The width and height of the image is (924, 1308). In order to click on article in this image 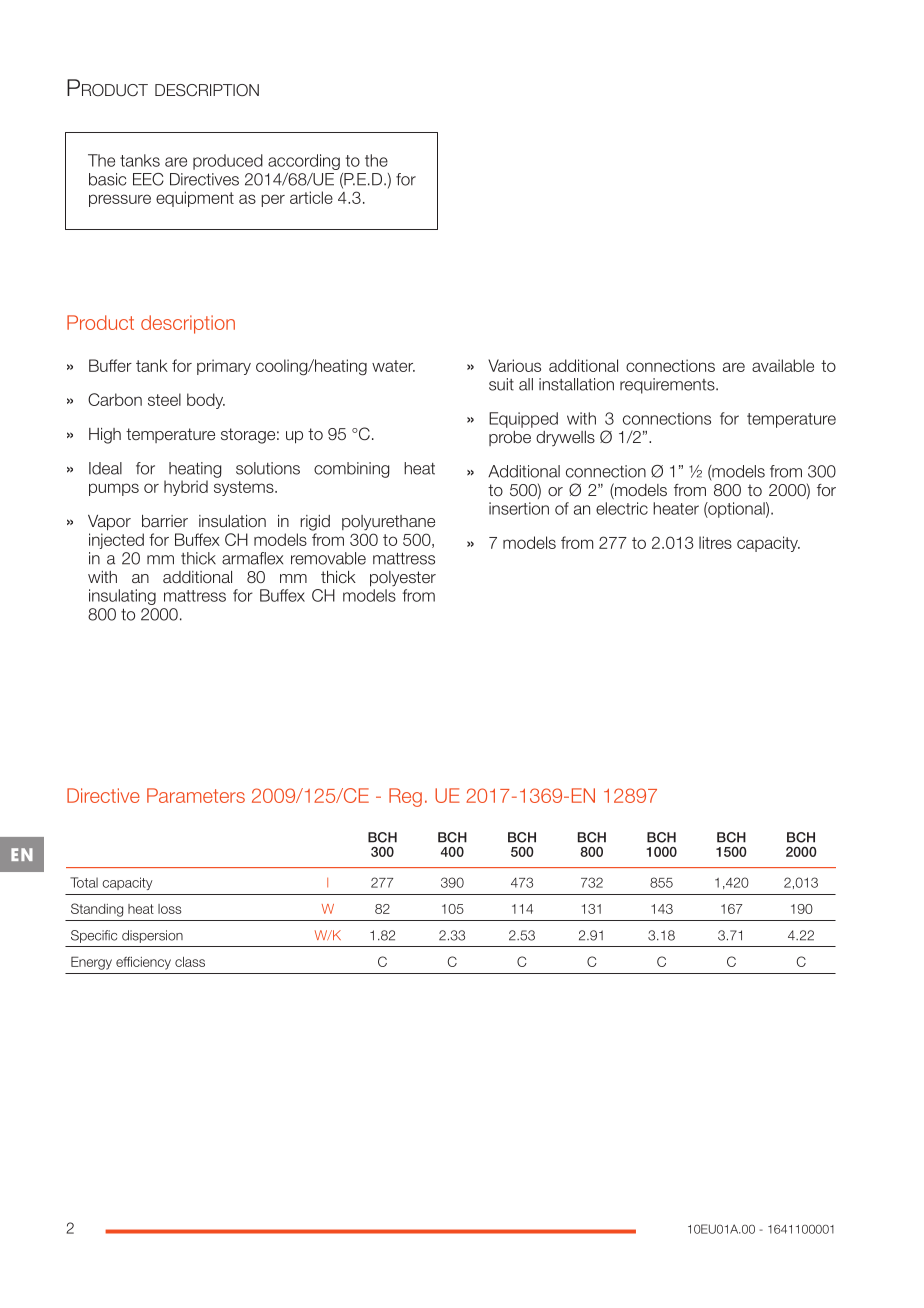, I will do `click(311, 197)`.
